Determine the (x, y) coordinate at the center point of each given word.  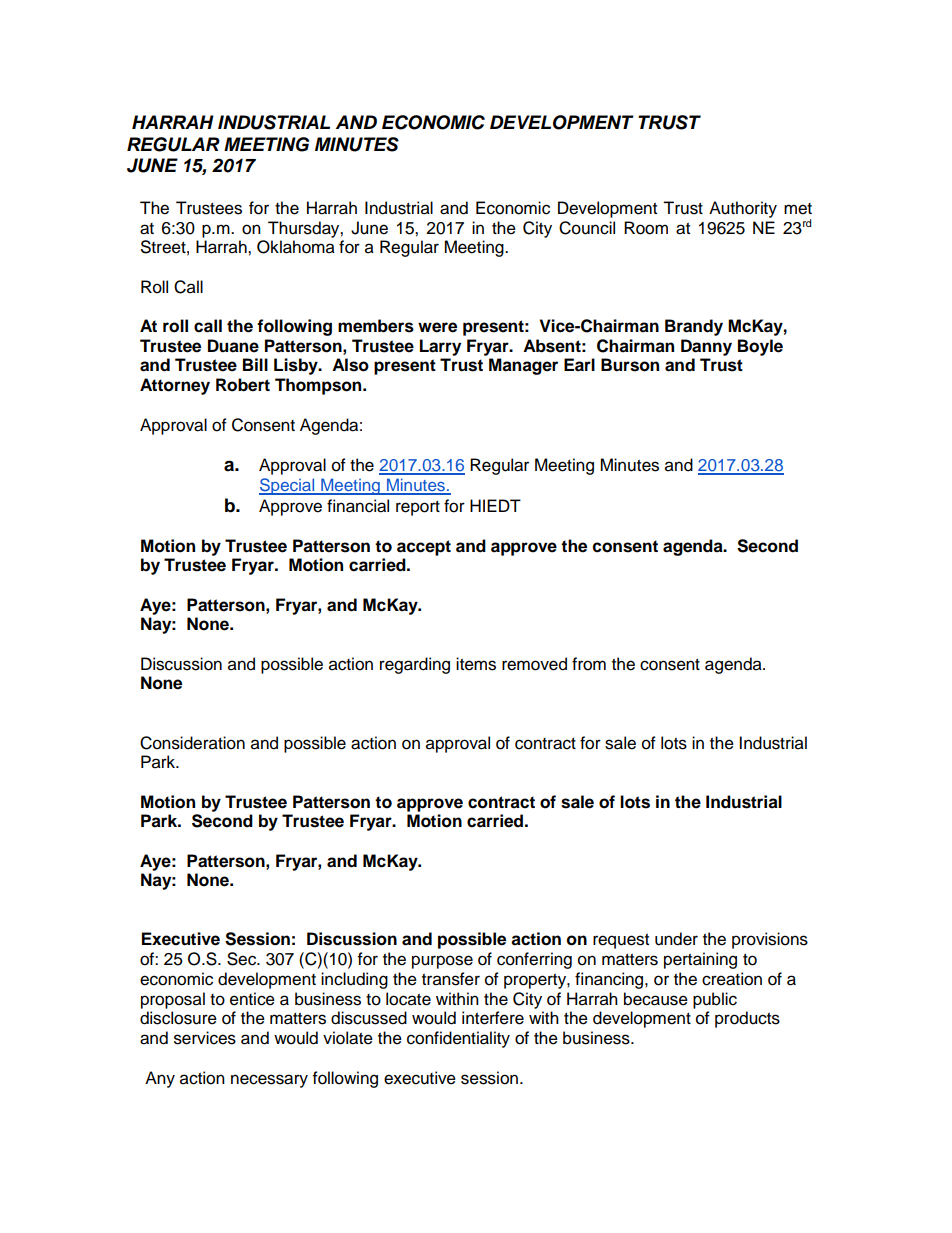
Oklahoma (296, 247)
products (747, 1019)
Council (587, 228)
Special (288, 486)
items (476, 664)
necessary (269, 1081)
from (589, 664)
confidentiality (458, 1039)
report (418, 508)
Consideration (192, 743)
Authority (743, 209)
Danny (706, 347)
